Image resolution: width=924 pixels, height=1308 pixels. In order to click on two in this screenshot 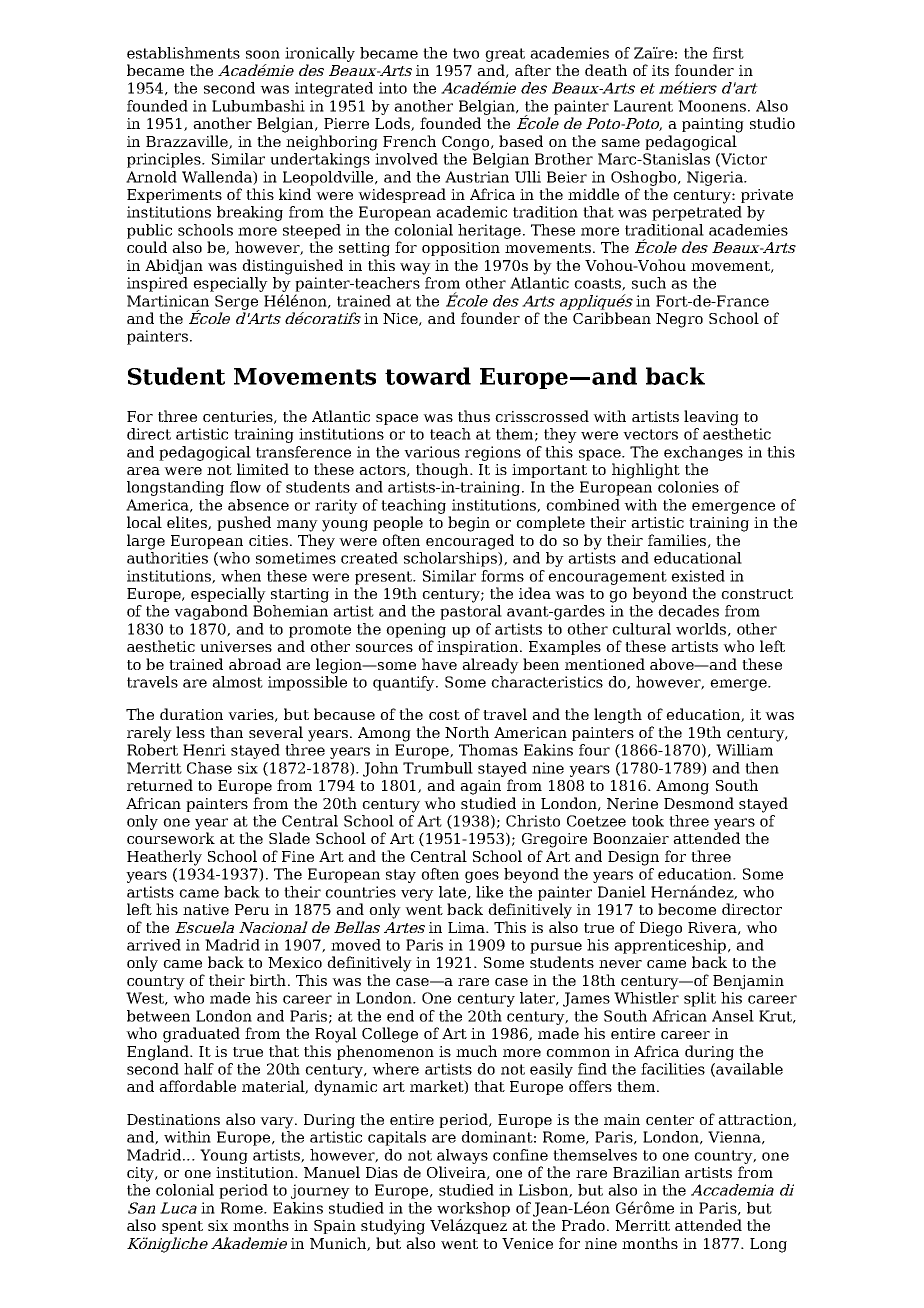, I will do `click(466, 53)`.
